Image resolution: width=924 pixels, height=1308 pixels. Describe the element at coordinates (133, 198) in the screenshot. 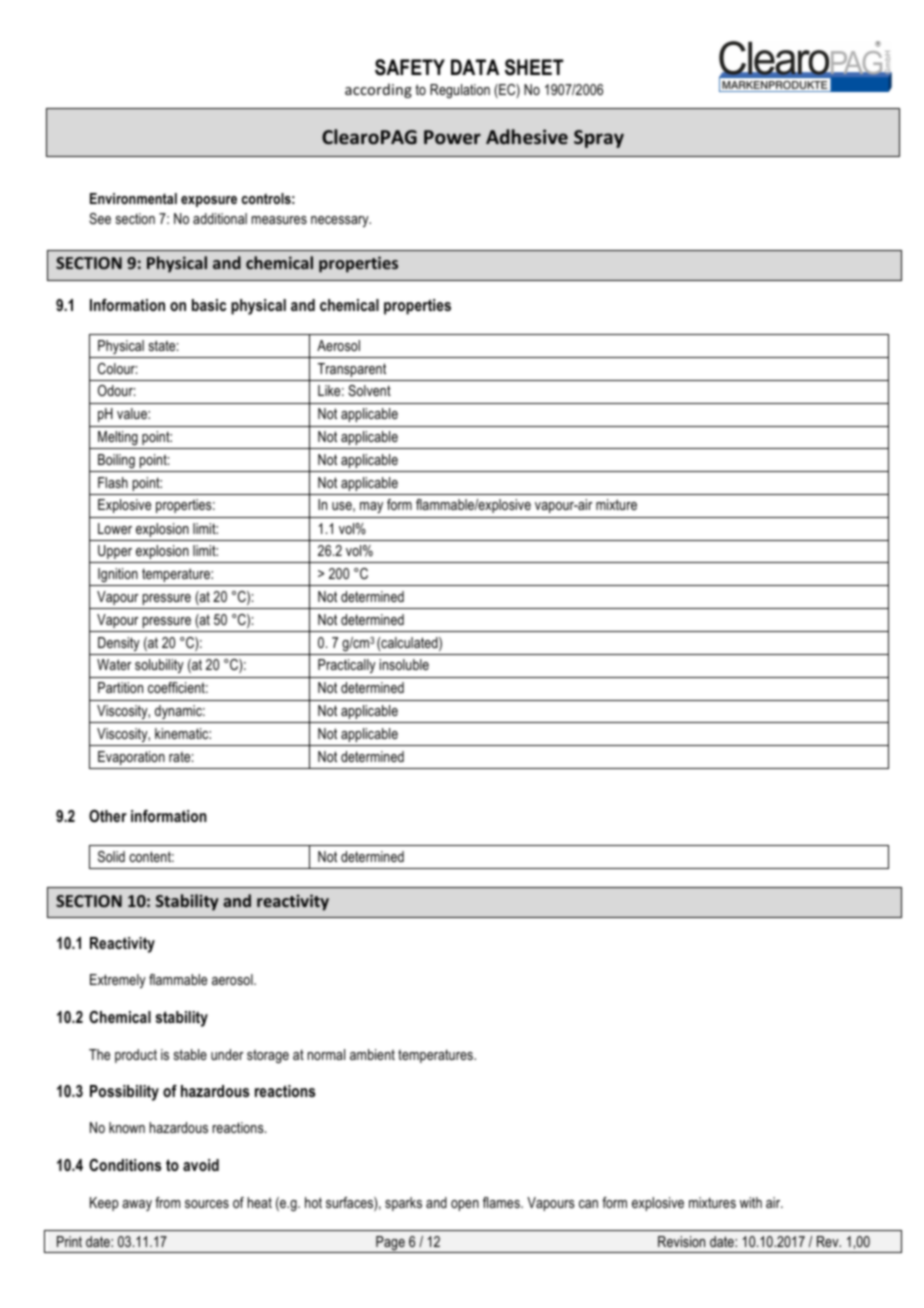

I see `Environmental` at that location.
